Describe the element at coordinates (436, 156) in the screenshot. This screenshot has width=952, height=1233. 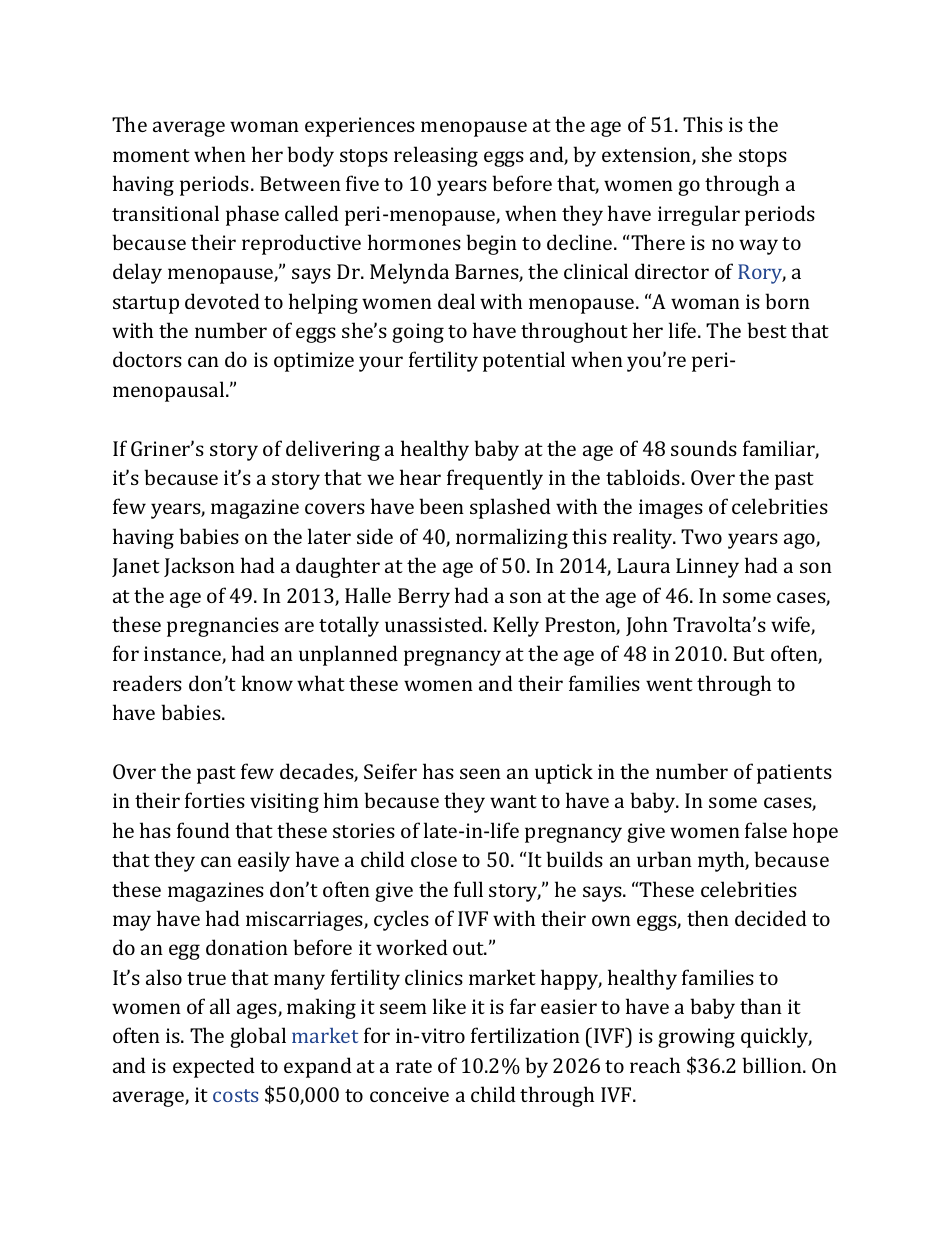
I see `releasing` at that location.
